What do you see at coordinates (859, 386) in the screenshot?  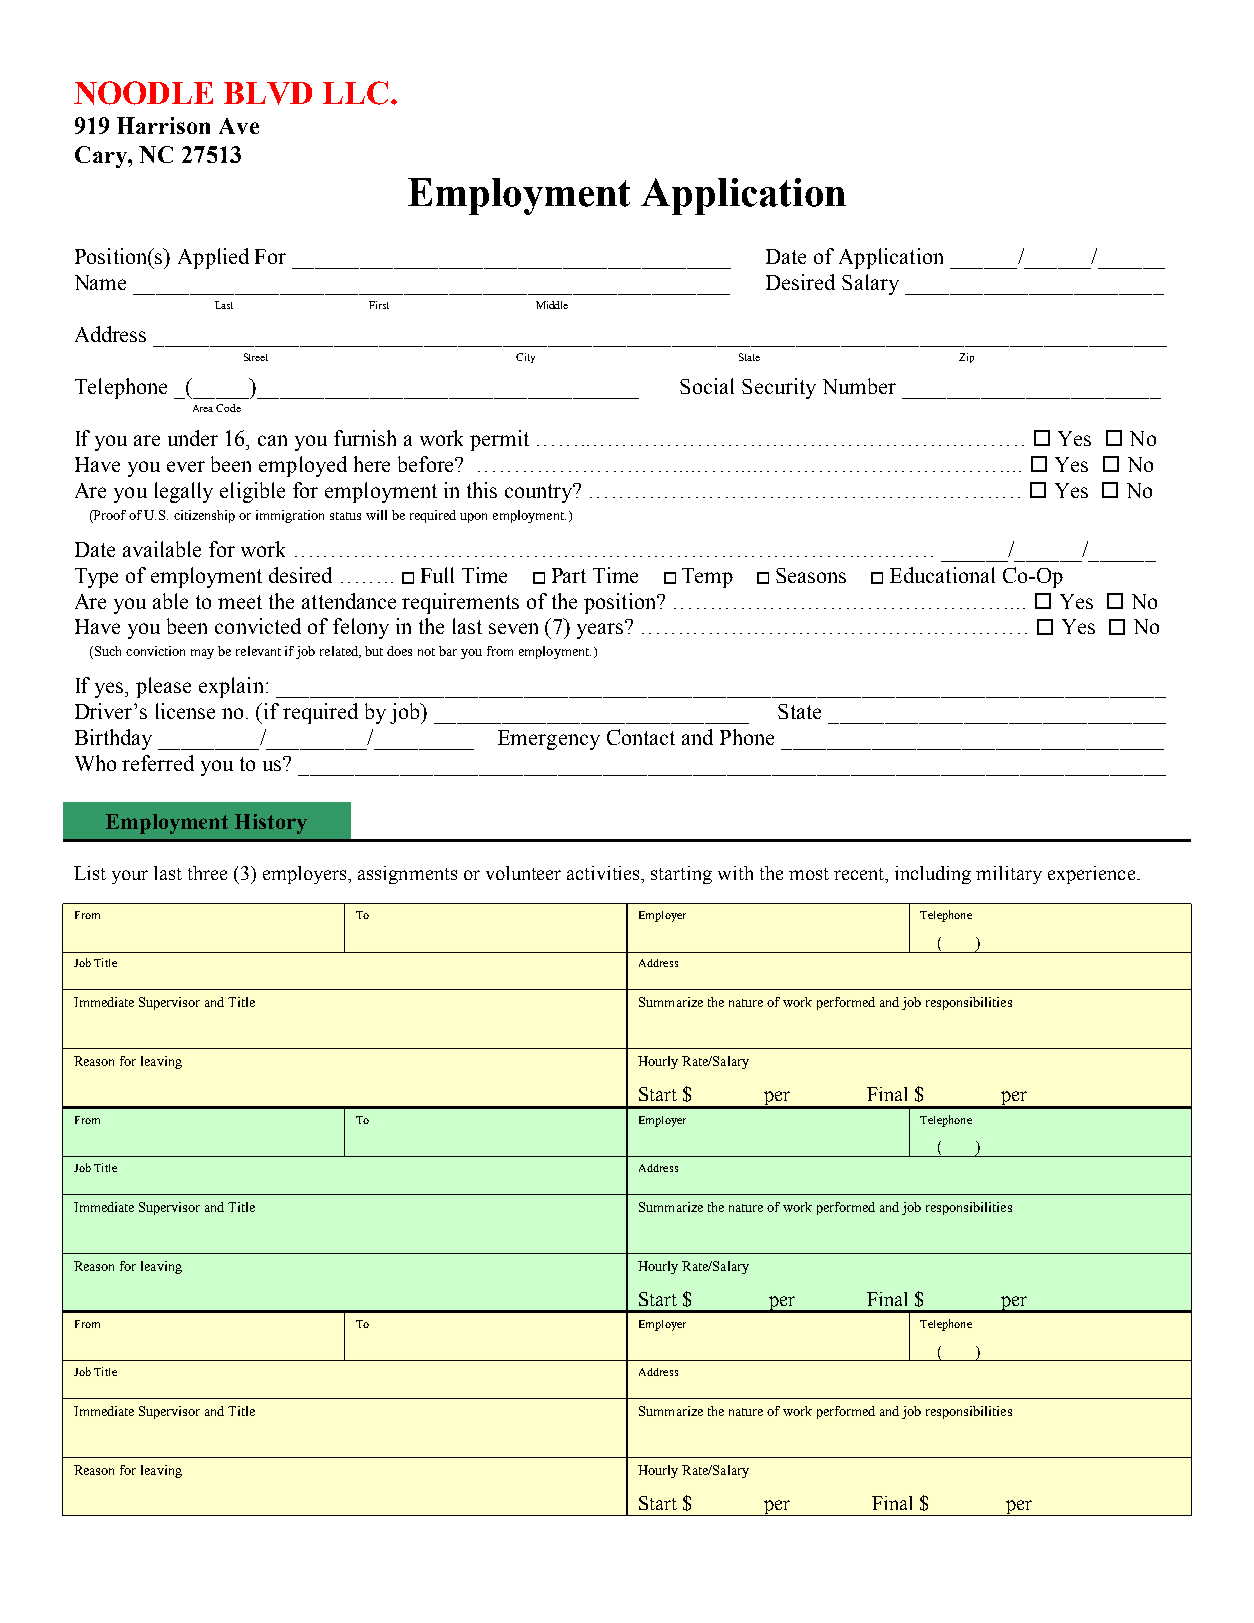 I see `Number` at bounding box center [859, 386].
